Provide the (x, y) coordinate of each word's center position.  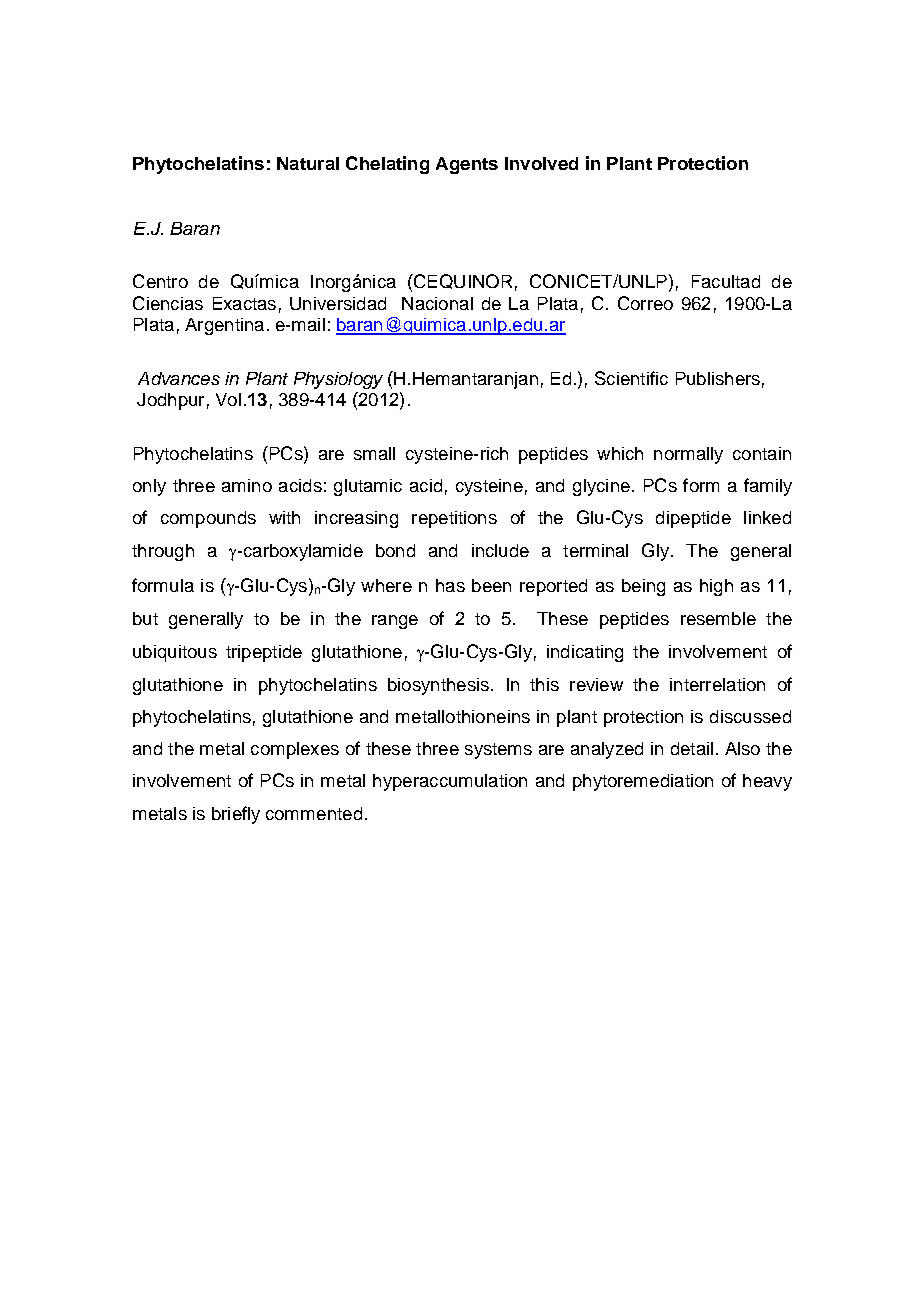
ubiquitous (175, 653)
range (395, 622)
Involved (541, 163)
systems (498, 751)
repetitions (454, 519)
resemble (718, 618)
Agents (467, 165)
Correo (645, 303)
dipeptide (693, 519)
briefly (236, 815)
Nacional (437, 303)
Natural (308, 163)
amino (247, 485)
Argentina (224, 326)
